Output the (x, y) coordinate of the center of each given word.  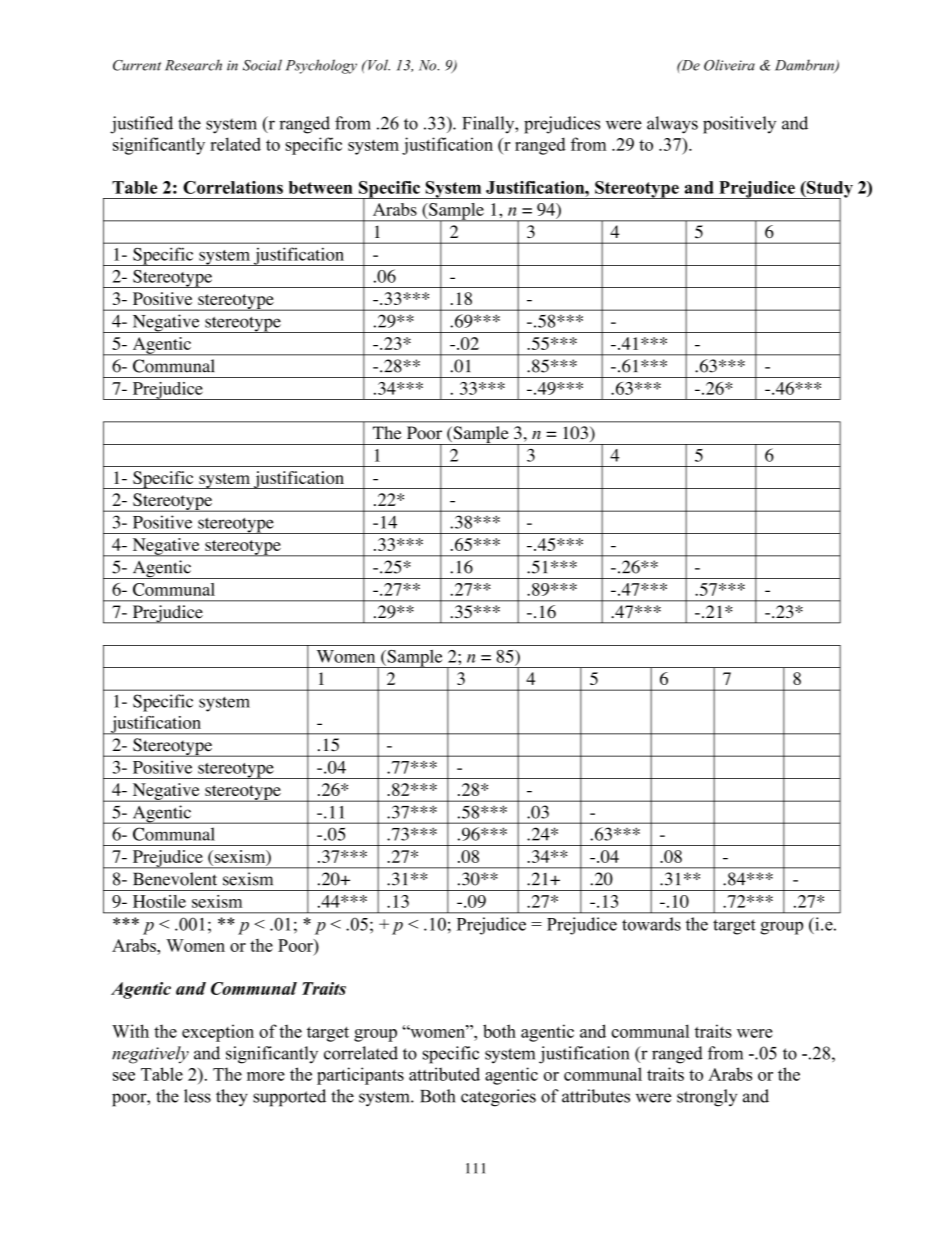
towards (651, 924)
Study (829, 190)
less (197, 1096)
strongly (707, 1098)
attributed (444, 1074)
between (321, 187)
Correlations (233, 187)
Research (193, 65)
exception (218, 1033)
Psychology (321, 66)
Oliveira (729, 65)
